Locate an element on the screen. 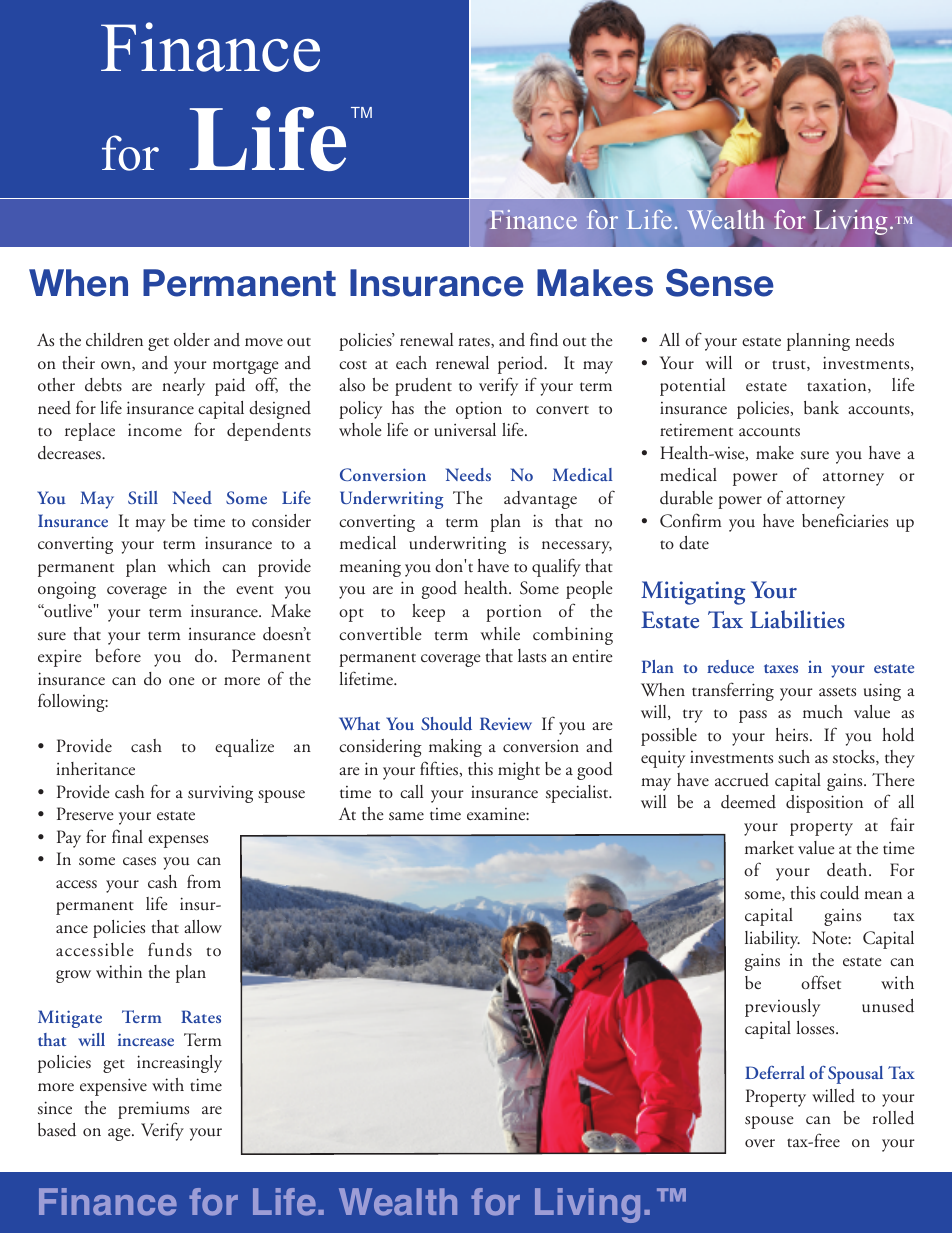 The height and width of the screenshot is (1233, 952). much is located at coordinates (823, 712).
